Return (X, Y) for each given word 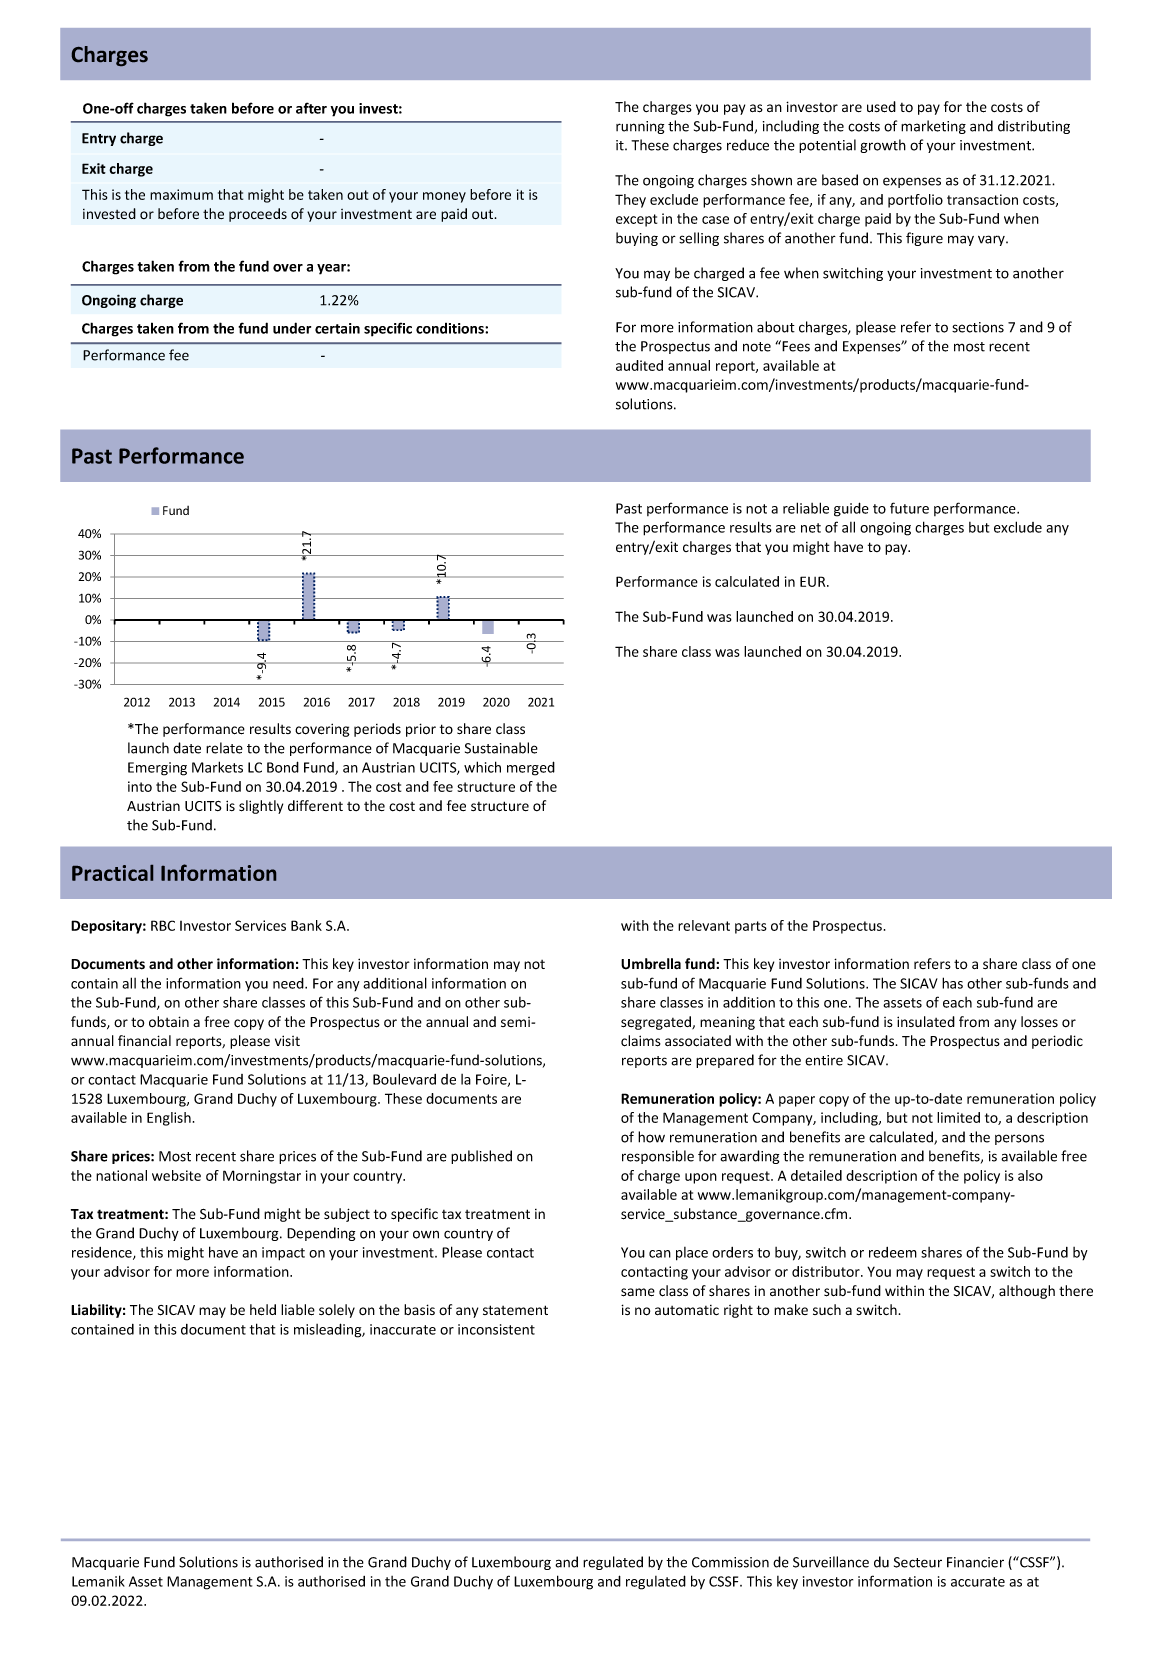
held (263, 1310)
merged (531, 768)
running (640, 127)
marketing (933, 127)
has (952, 983)
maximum (181, 194)
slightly (261, 807)
